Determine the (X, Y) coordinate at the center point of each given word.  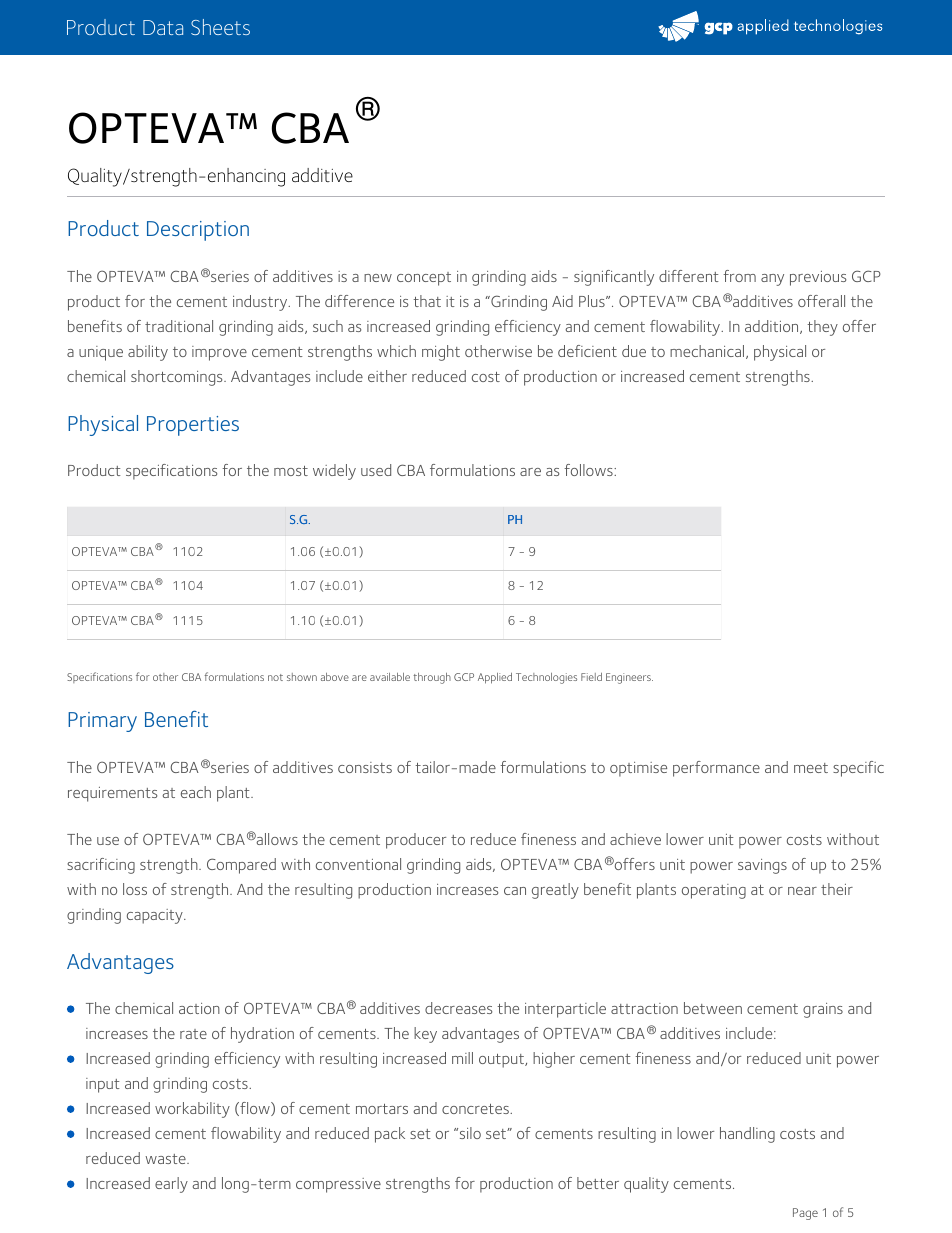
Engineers (629, 678)
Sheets (220, 27)
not (275, 677)
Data (163, 27)
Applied (495, 678)
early (171, 1185)
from (739, 276)
